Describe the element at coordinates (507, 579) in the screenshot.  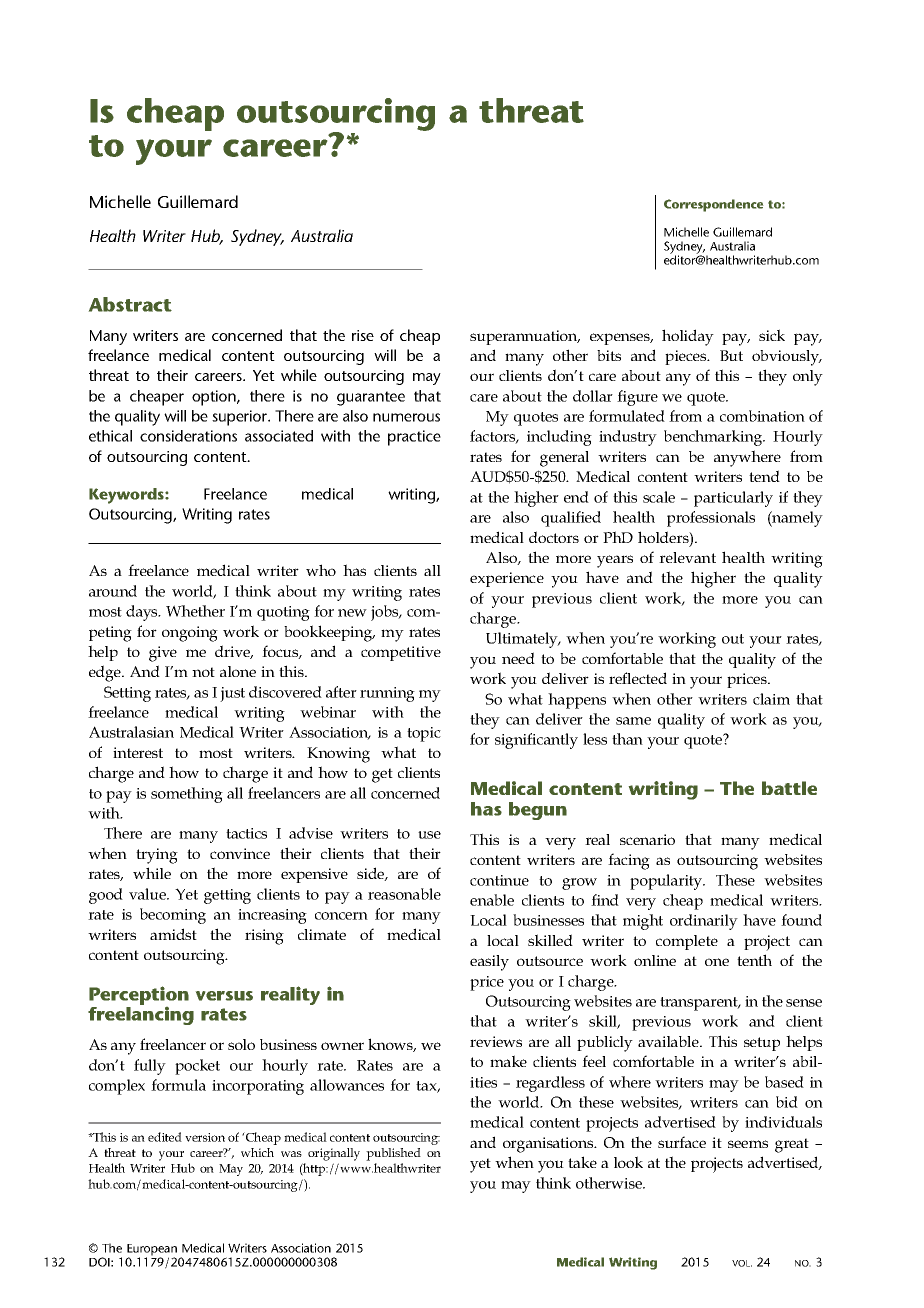
I see `experience` at that location.
